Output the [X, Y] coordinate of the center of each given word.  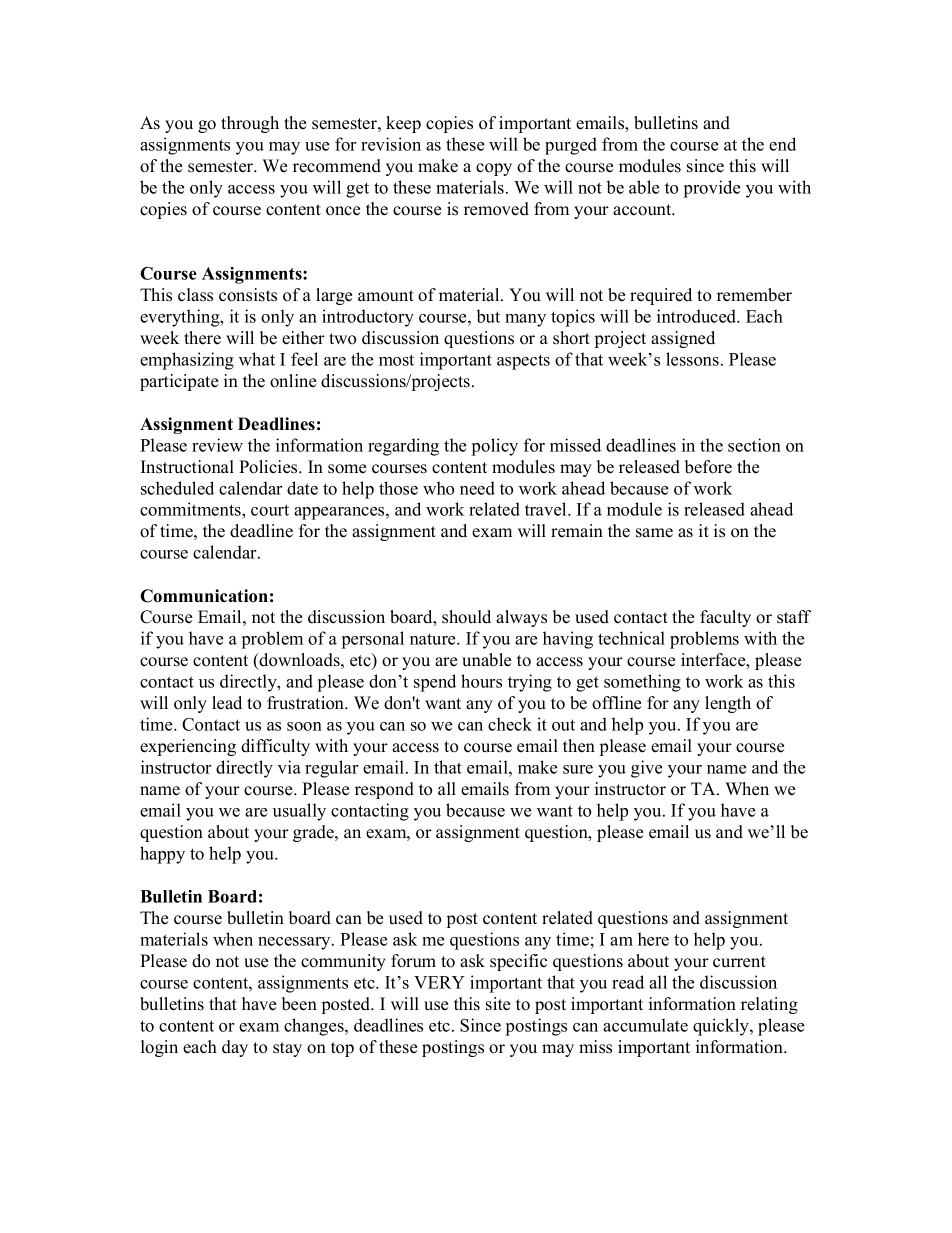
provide [712, 189]
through [250, 124]
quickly [722, 1027]
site [498, 1004]
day [235, 1048]
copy [494, 169]
